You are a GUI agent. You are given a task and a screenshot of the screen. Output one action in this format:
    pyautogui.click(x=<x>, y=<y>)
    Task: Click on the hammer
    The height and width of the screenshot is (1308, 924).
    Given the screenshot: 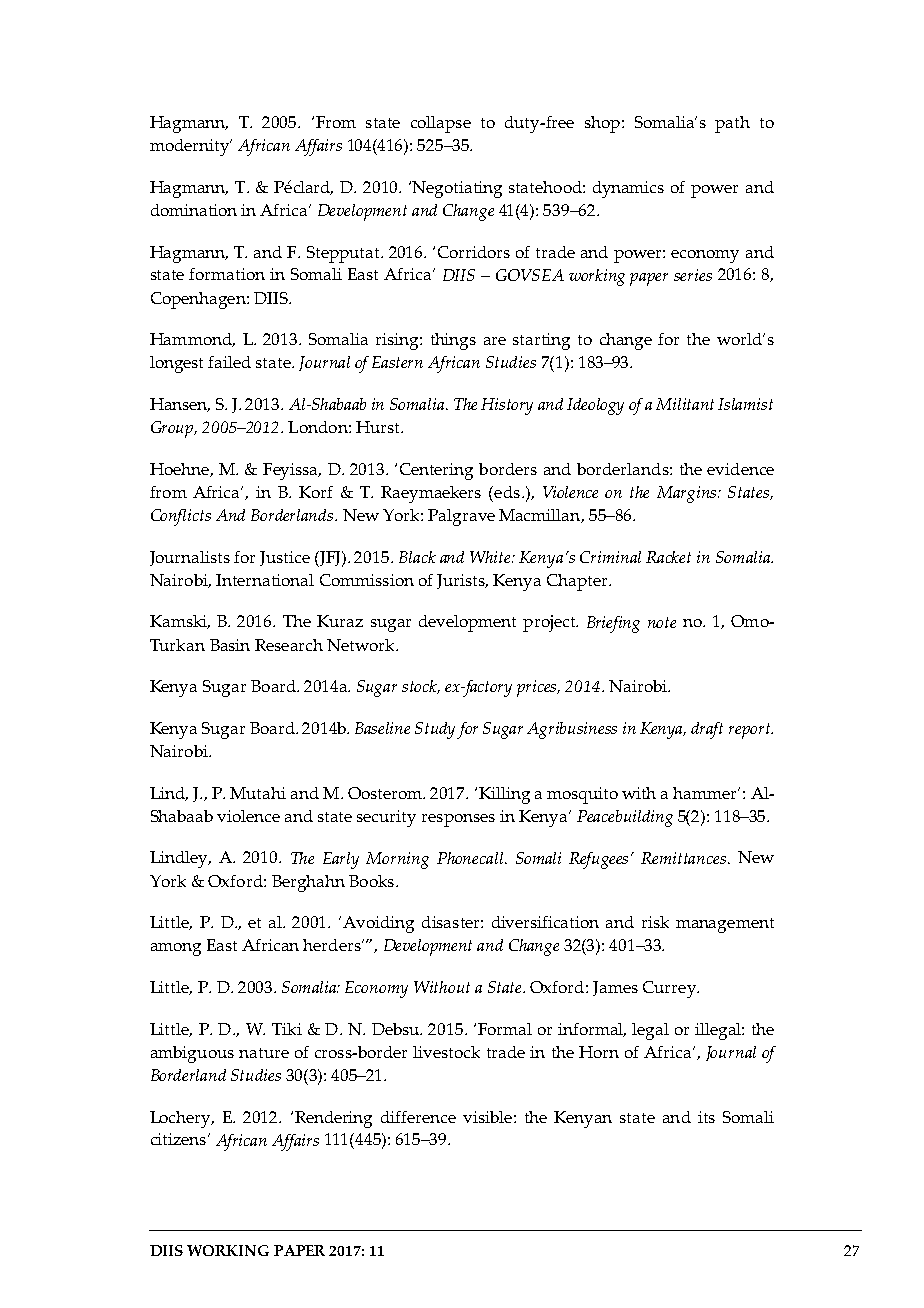 What is the action you would take?
    pyautogui.click(x=706, y=793)
